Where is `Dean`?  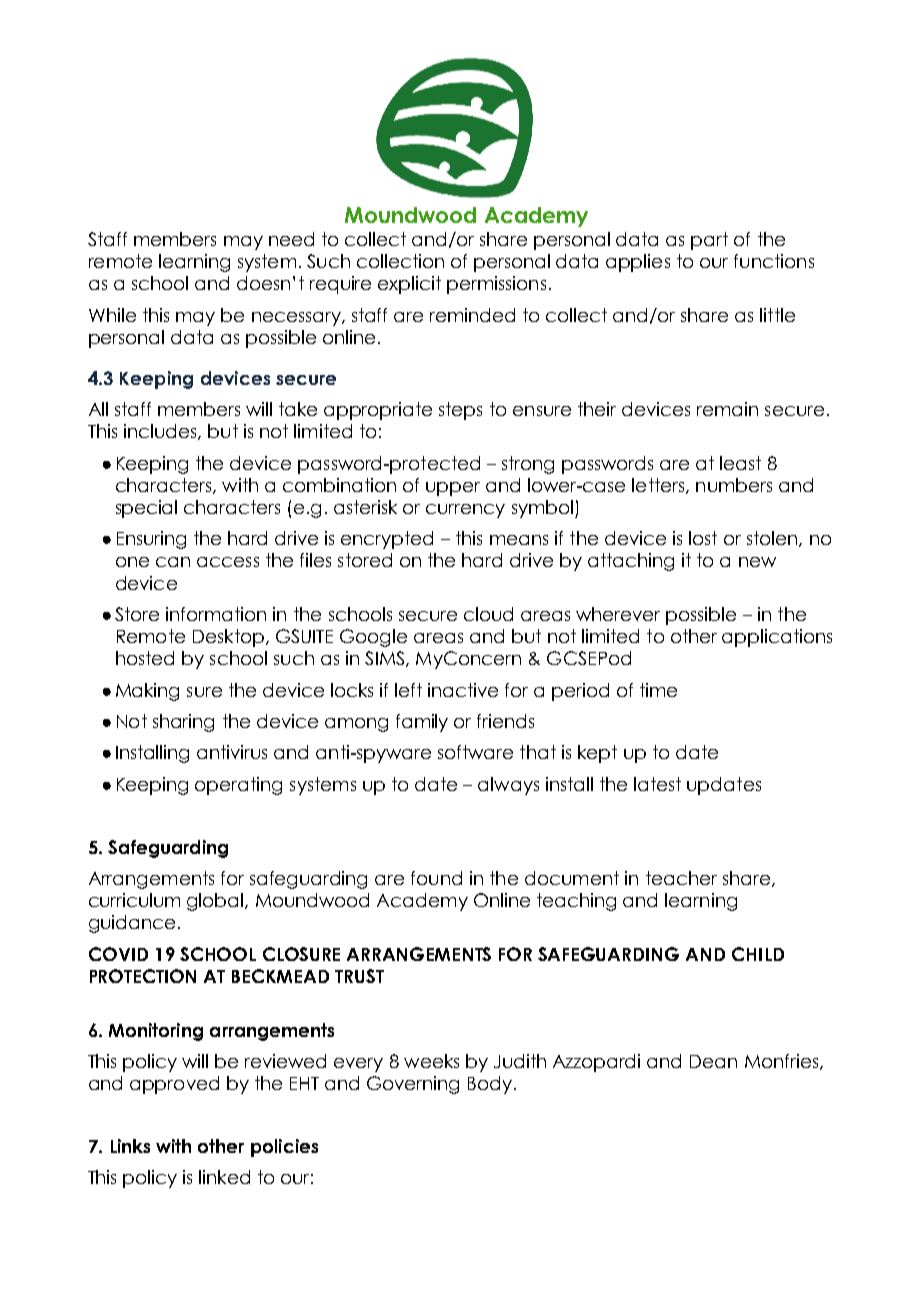 Dean is located at coordinates (713, 1061).
